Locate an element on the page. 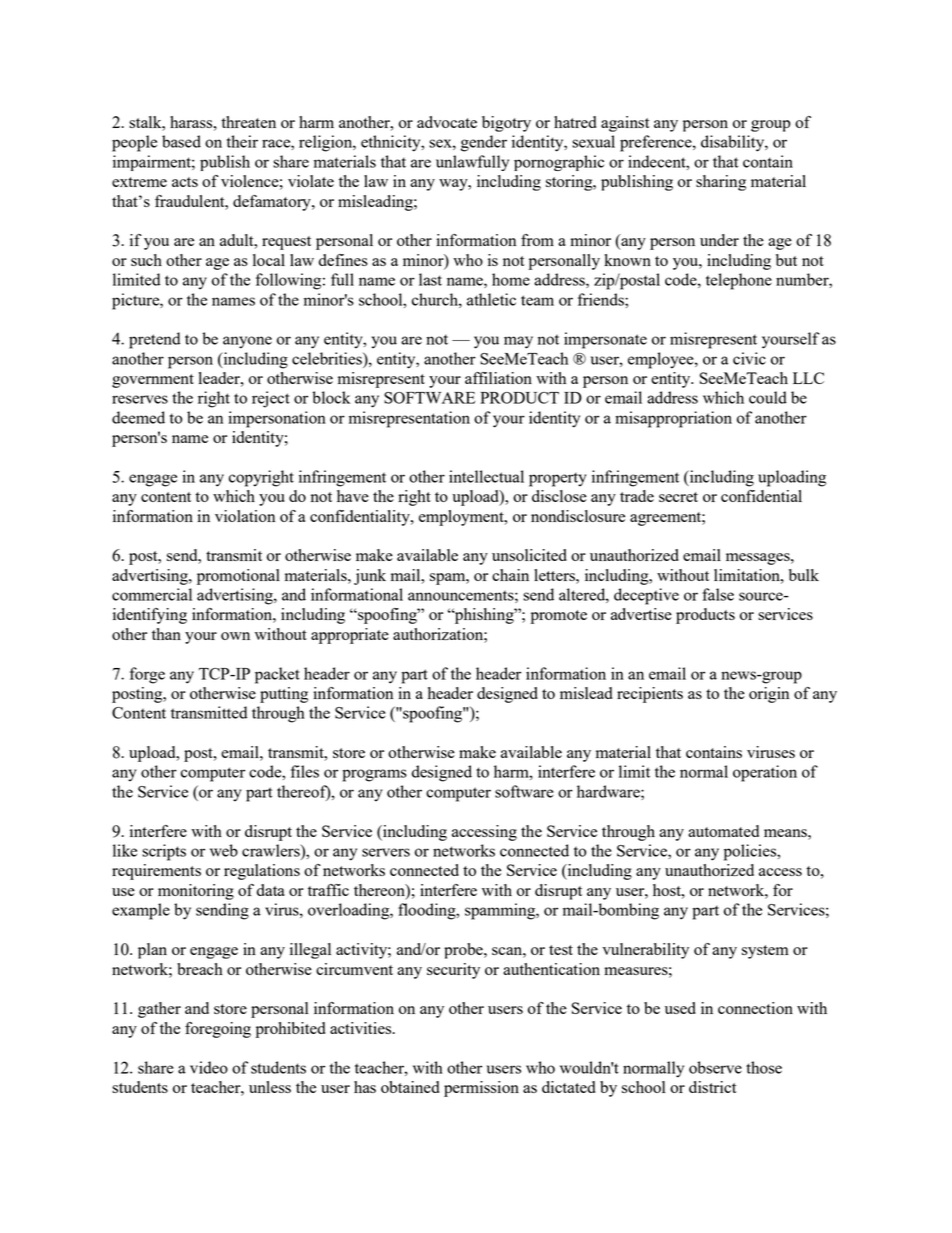  civic is located at coordinates (749, 358).
